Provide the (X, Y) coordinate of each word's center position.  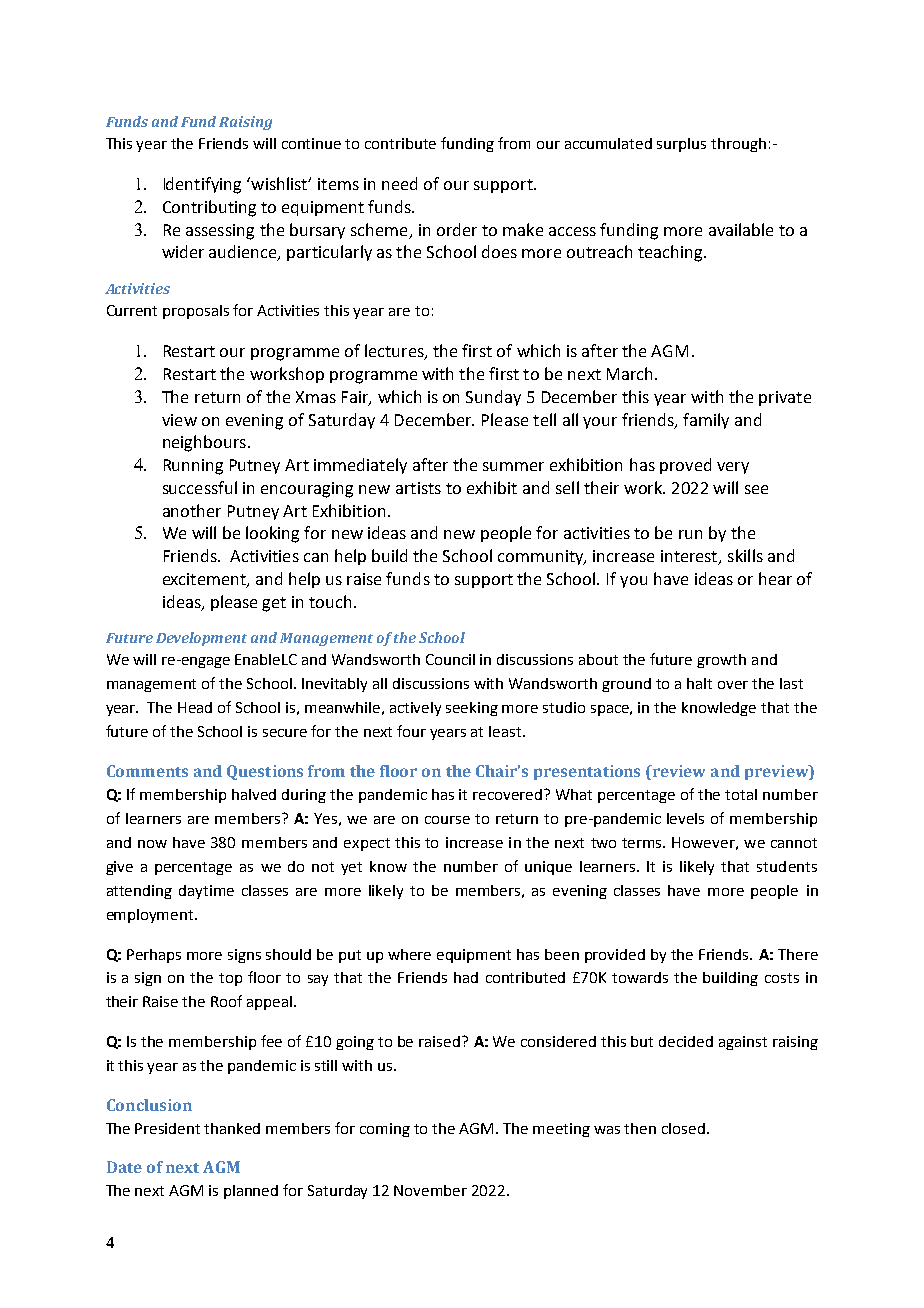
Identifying (202, 185)
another (192, 510)
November (430, 1190)
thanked (232, 1128)
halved (254, 794)
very (733, 468)
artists (418, 488)
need (399, 183)
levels (685, 818)
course (447, 820)
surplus (681, 145)
